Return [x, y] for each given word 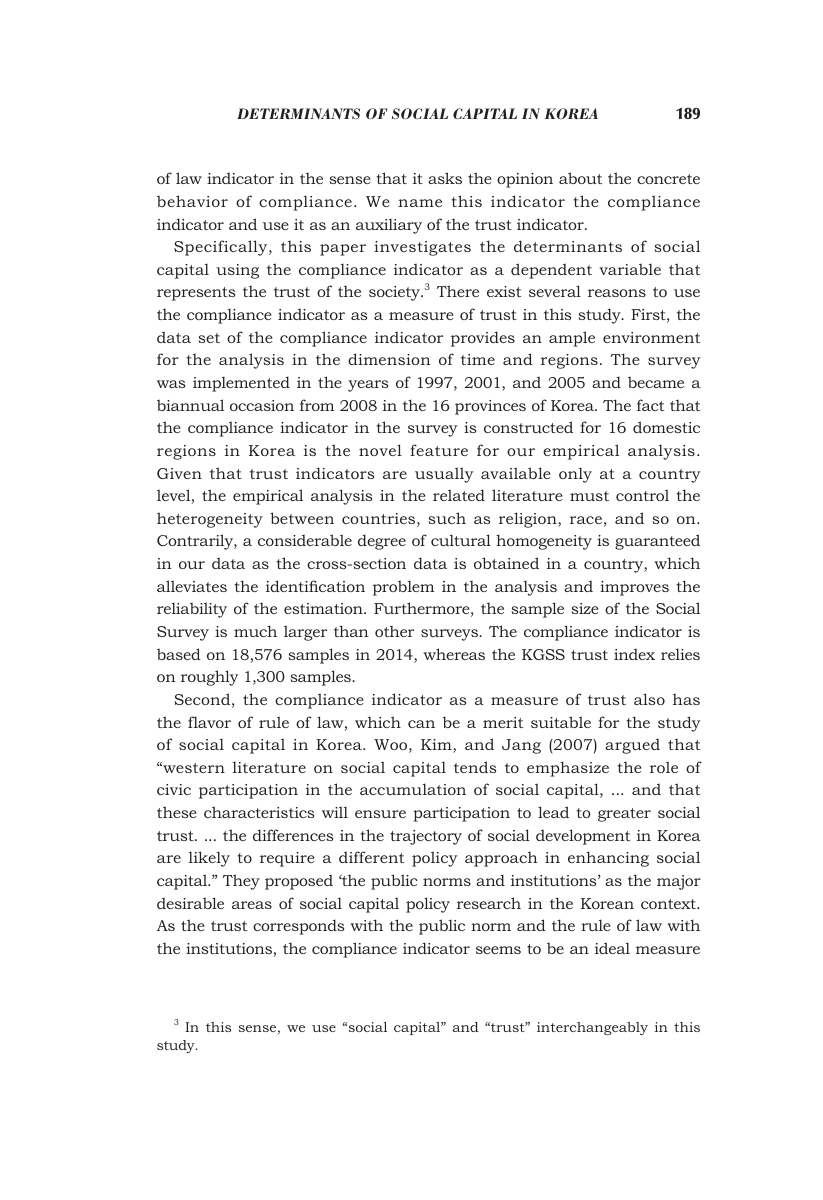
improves [634, 588]
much [255, 631]
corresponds [298, 927]
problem [403, 588]
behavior [192, 201]
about [580, 178]
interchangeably [592, 1028]
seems [498, 950]
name [420, 203]
